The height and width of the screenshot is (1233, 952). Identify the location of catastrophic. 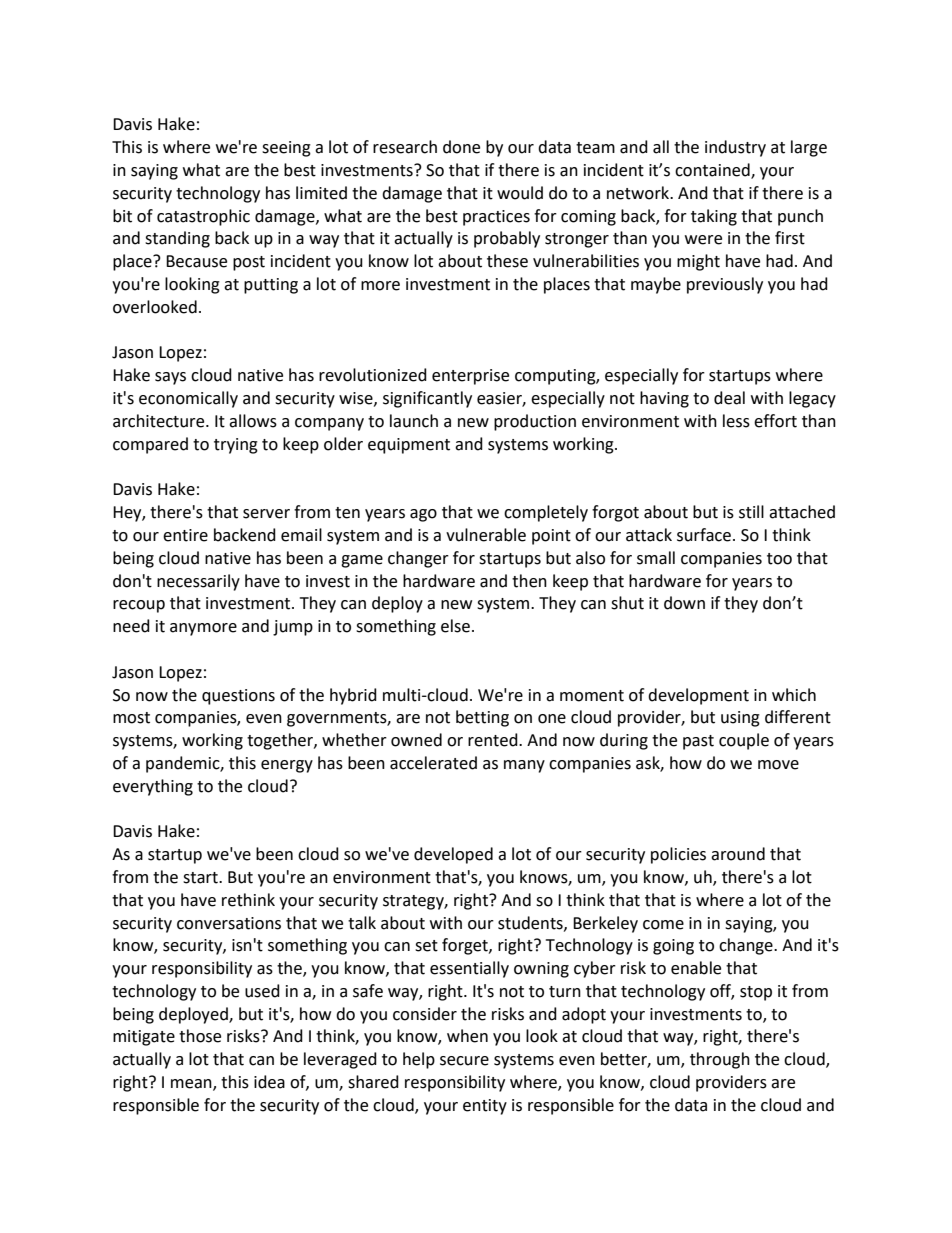
(203, 217).
